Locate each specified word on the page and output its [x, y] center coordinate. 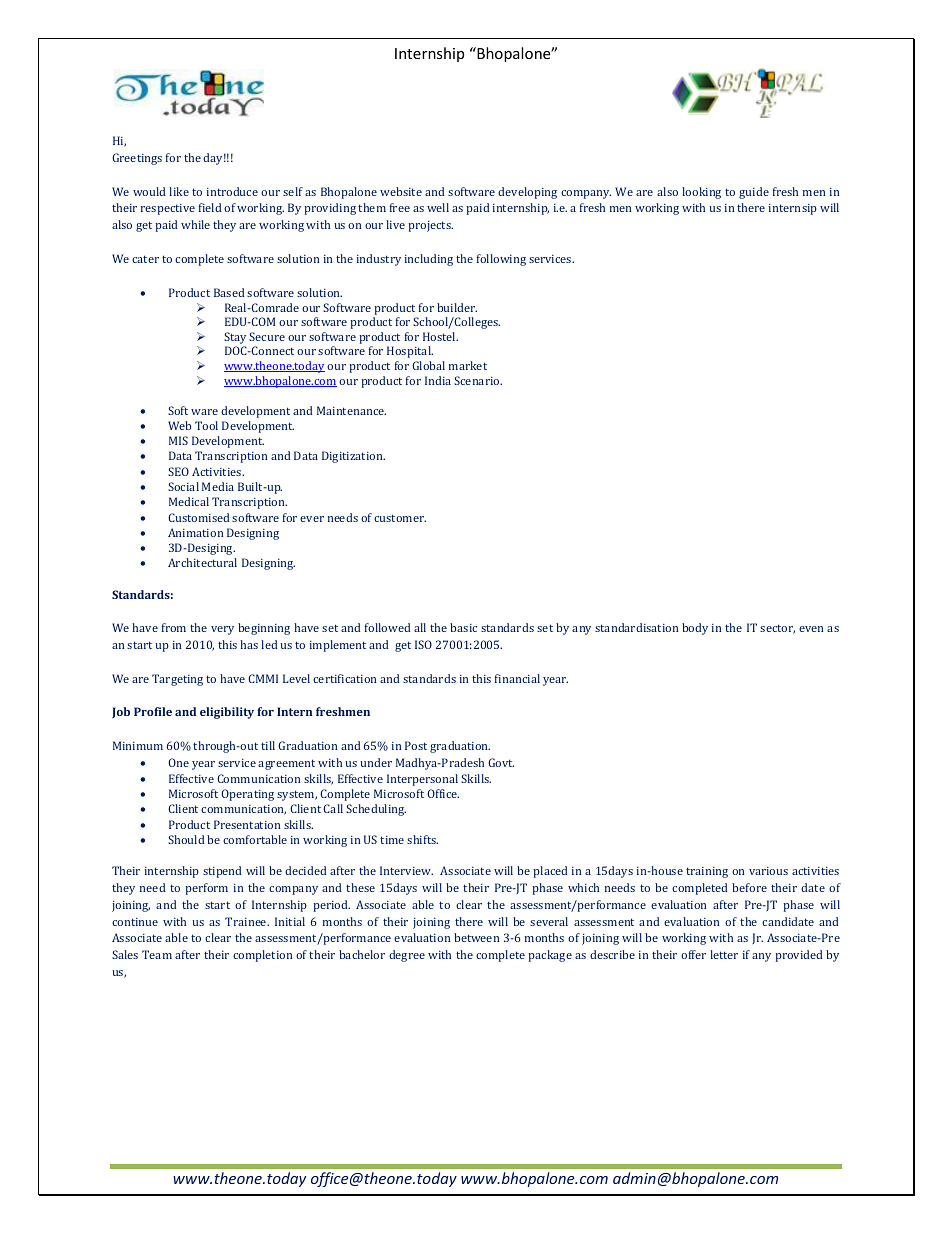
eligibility [227, 713]
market [468, 365]
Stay [235, 338]
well [438, 207]
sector [777, 629]
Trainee [247, 921]
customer [400, 518]
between [476, 937]
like [179, 191]
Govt [501, 762]
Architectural [202, 562]
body [695, 629]
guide [754, 193]
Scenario [478, 380]
